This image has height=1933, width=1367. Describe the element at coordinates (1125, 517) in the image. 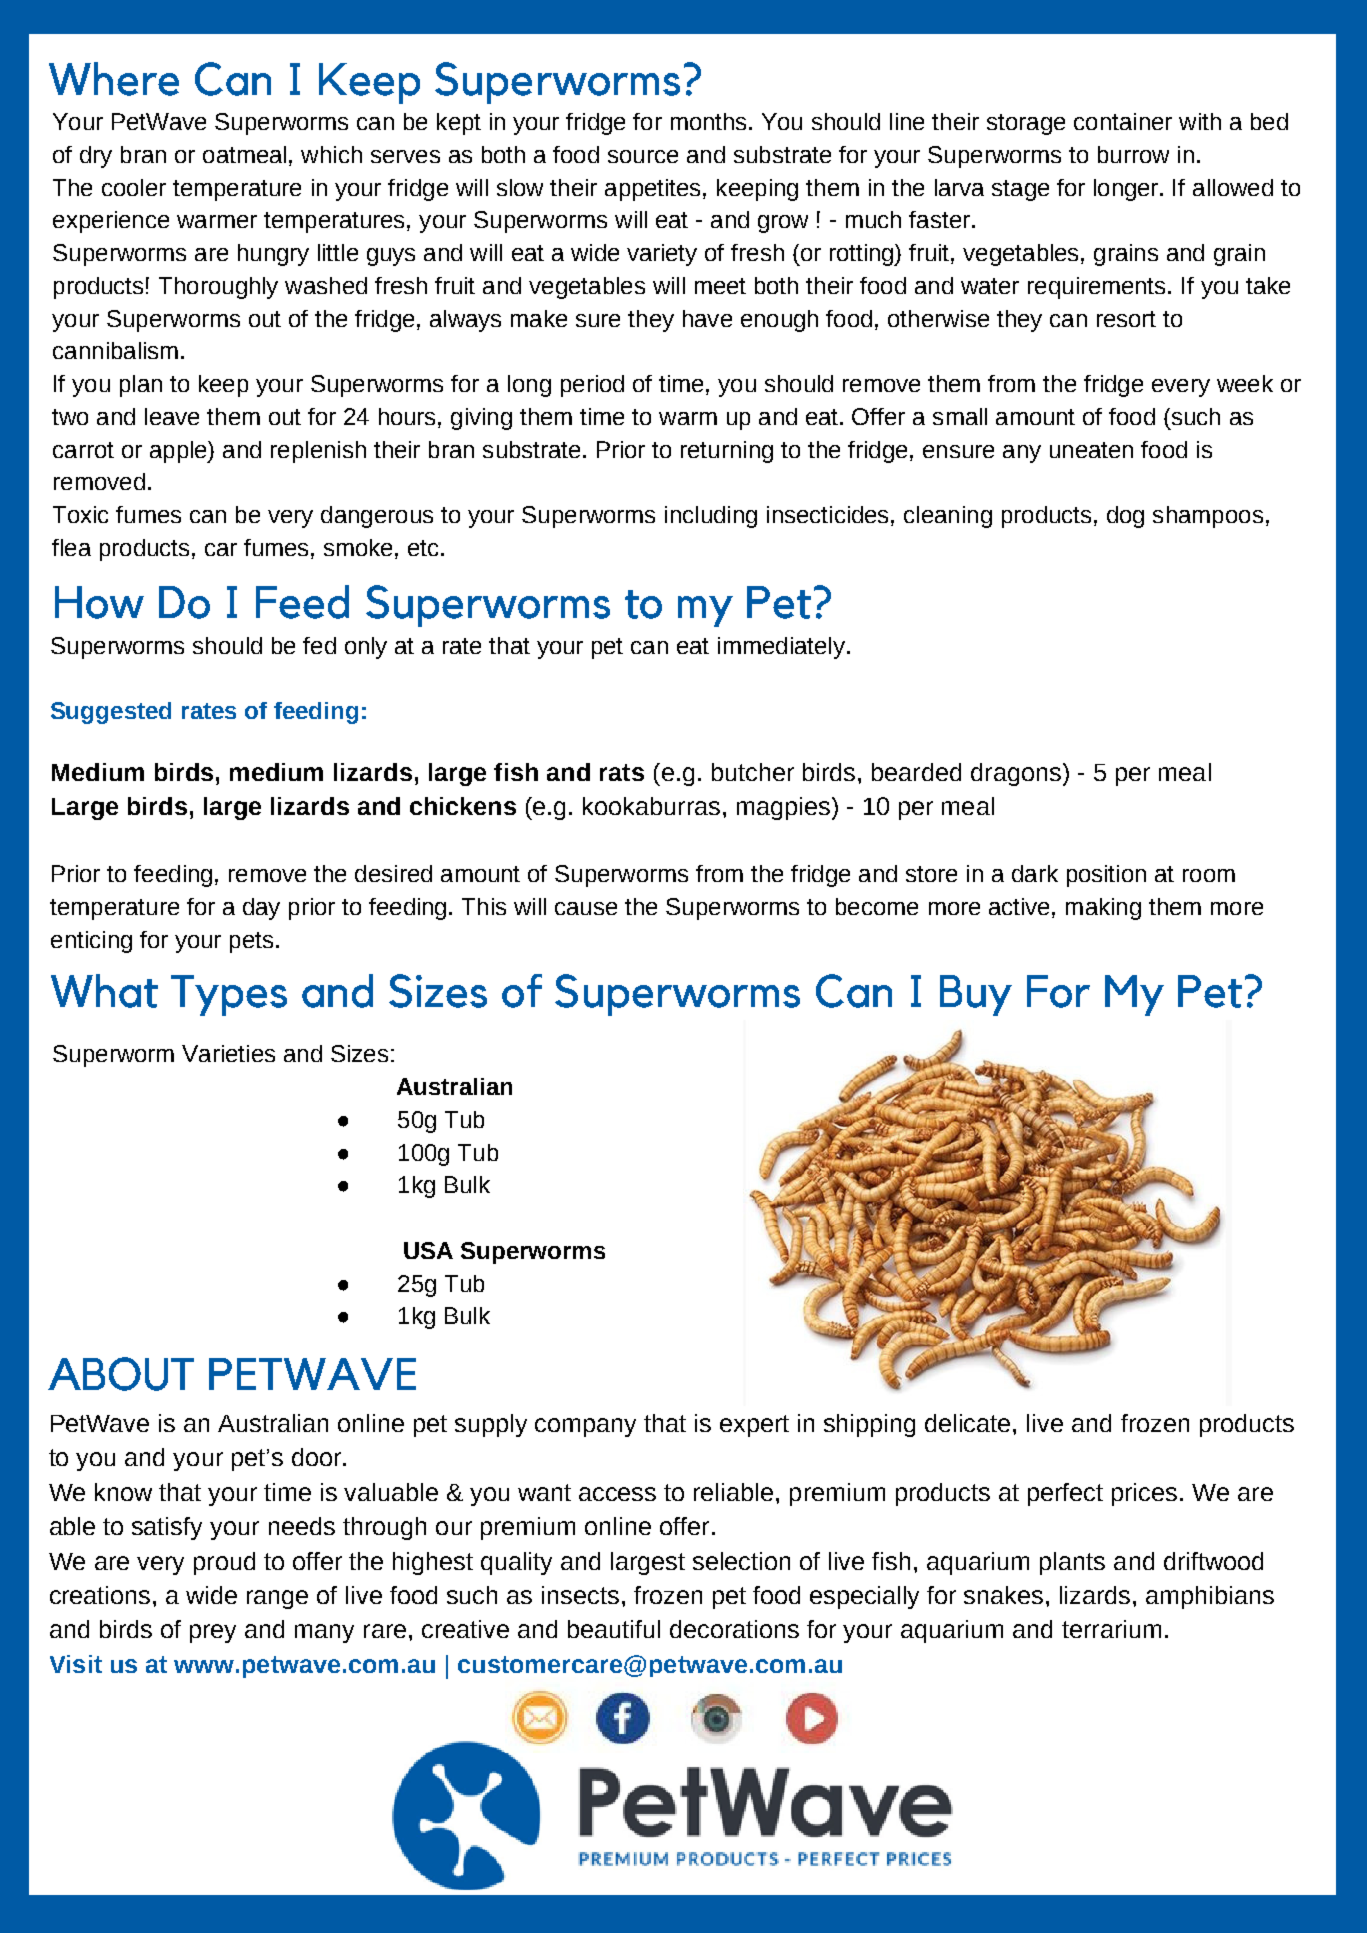

I see `dog` at that location.
